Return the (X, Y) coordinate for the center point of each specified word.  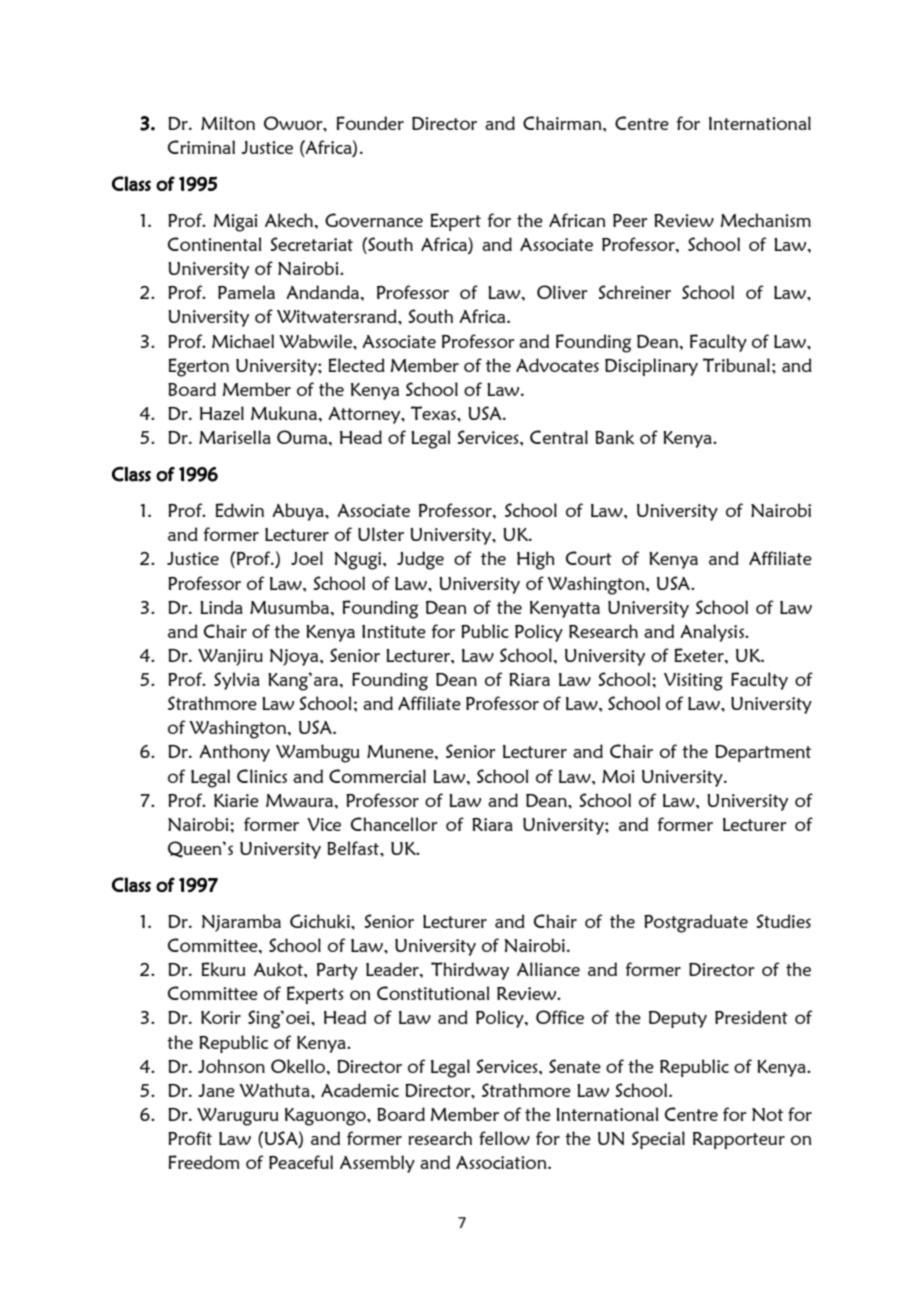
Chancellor (394, 824)
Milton (228, 123)
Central (559, 437)
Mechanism (765, 220)
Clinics (262, 776)
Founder (370, 123)
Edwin (240, 510)
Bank (614, 437)
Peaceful (301, 1162)
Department (763, 753)
